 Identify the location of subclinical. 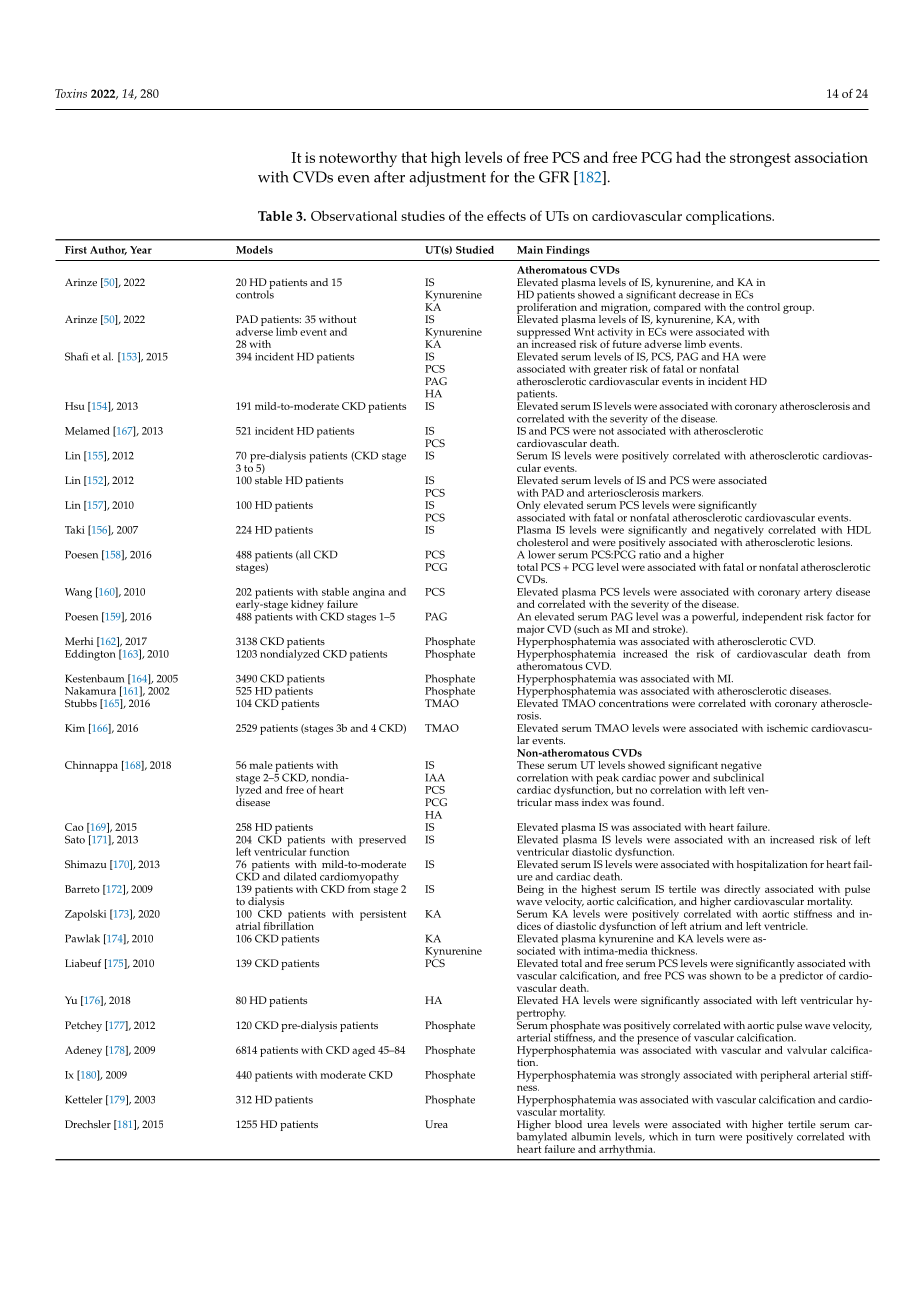
(738, 776).
